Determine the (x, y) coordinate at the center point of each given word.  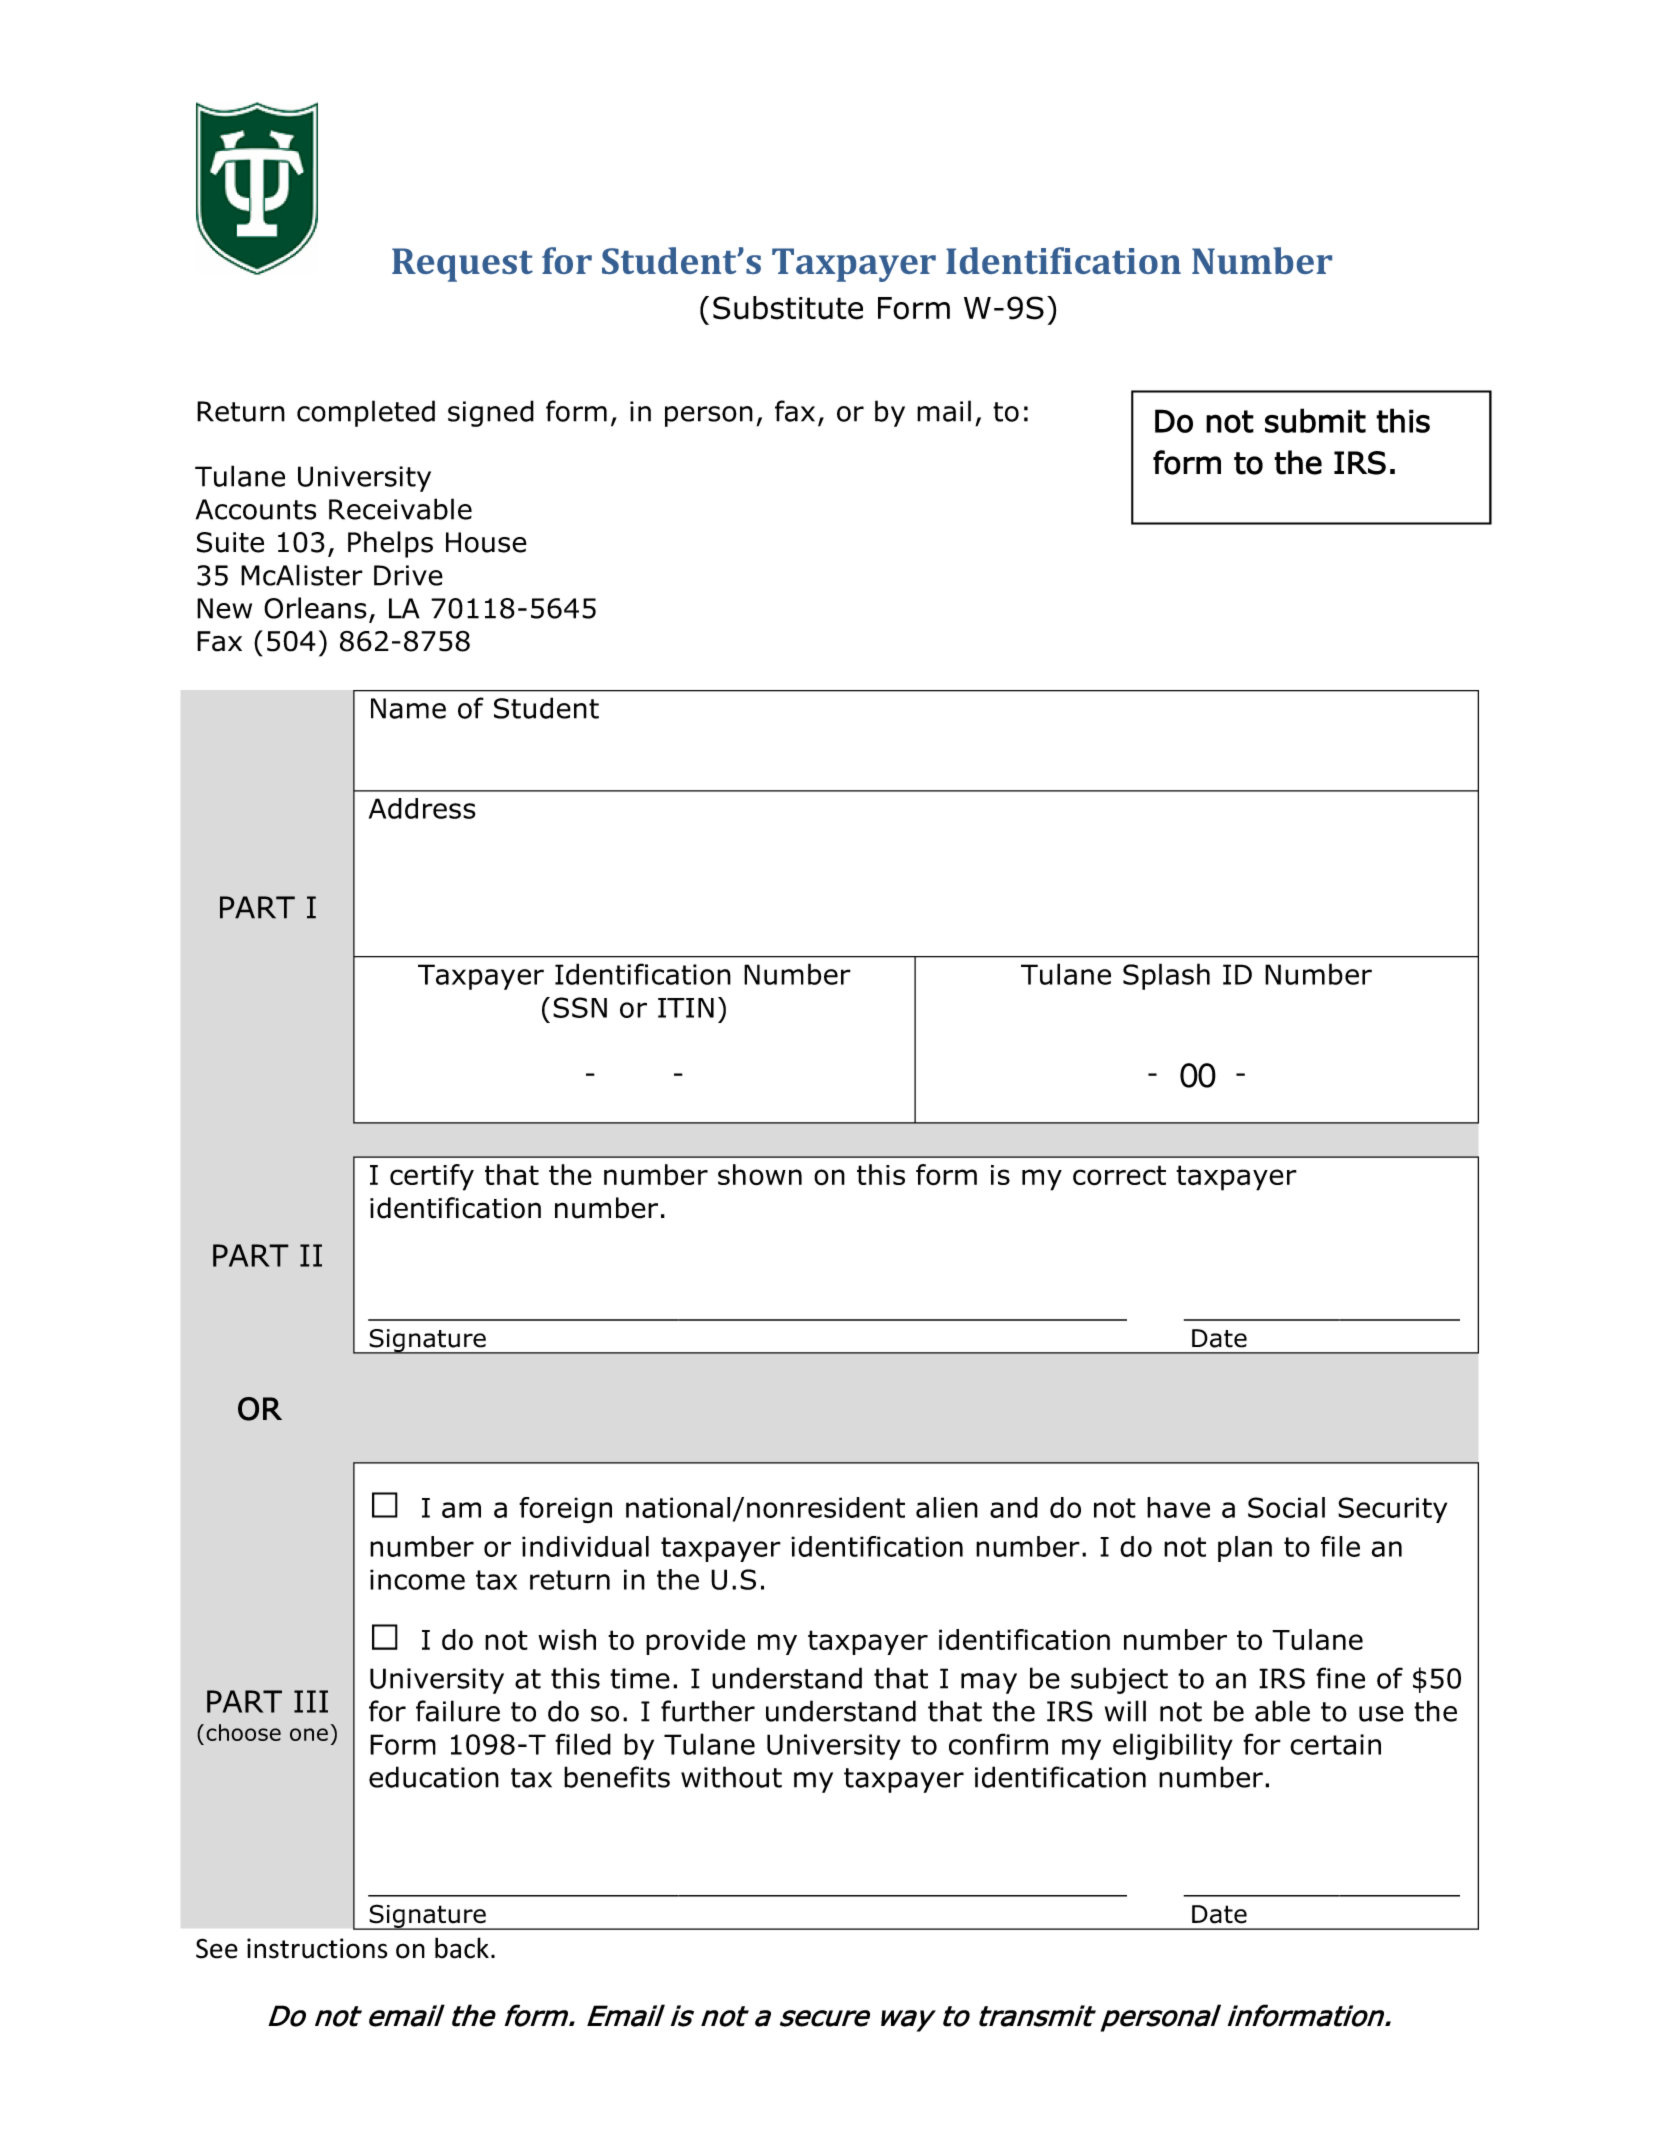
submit (1315, 420)
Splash (1166, 976)
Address (422, 808)
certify (432, 1177)
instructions (317, 1948)
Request (462, 265)
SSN (580, 1007)
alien (947, 1507)
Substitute (788, 308)
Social (1286, 1507)
